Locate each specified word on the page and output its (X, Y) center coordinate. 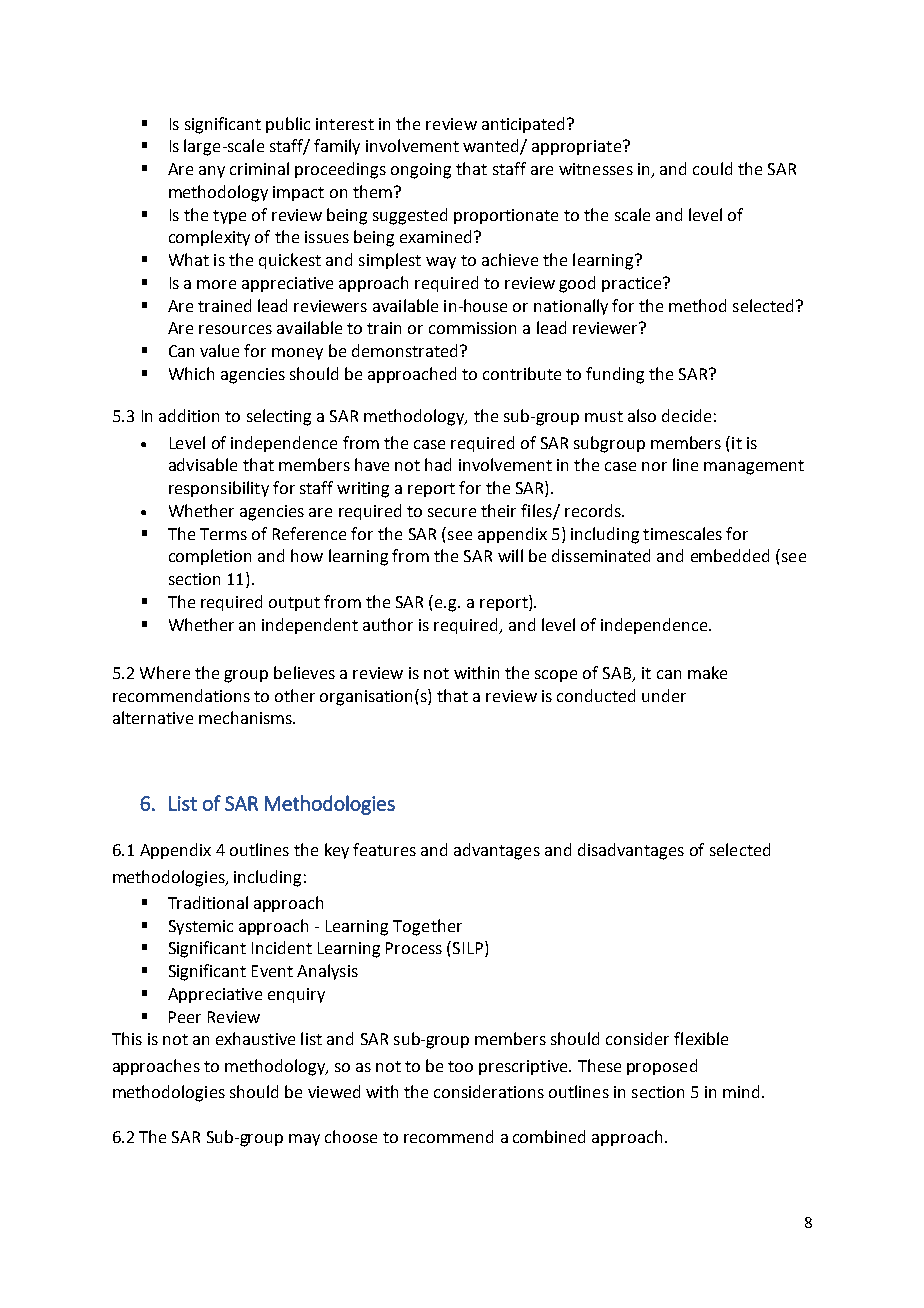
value (219, 350)
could (712, 168)
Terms (223, 534)
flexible (701, 1038)
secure (452, 512)
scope (556, 676)
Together (427, 927)
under (664, 695)
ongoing (421, 171)
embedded (730, 555)
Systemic (201, 927)
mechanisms (246, 717)
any (212, 172)
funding (615, 375)
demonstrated (404, 350)
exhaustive (255, 1038)
